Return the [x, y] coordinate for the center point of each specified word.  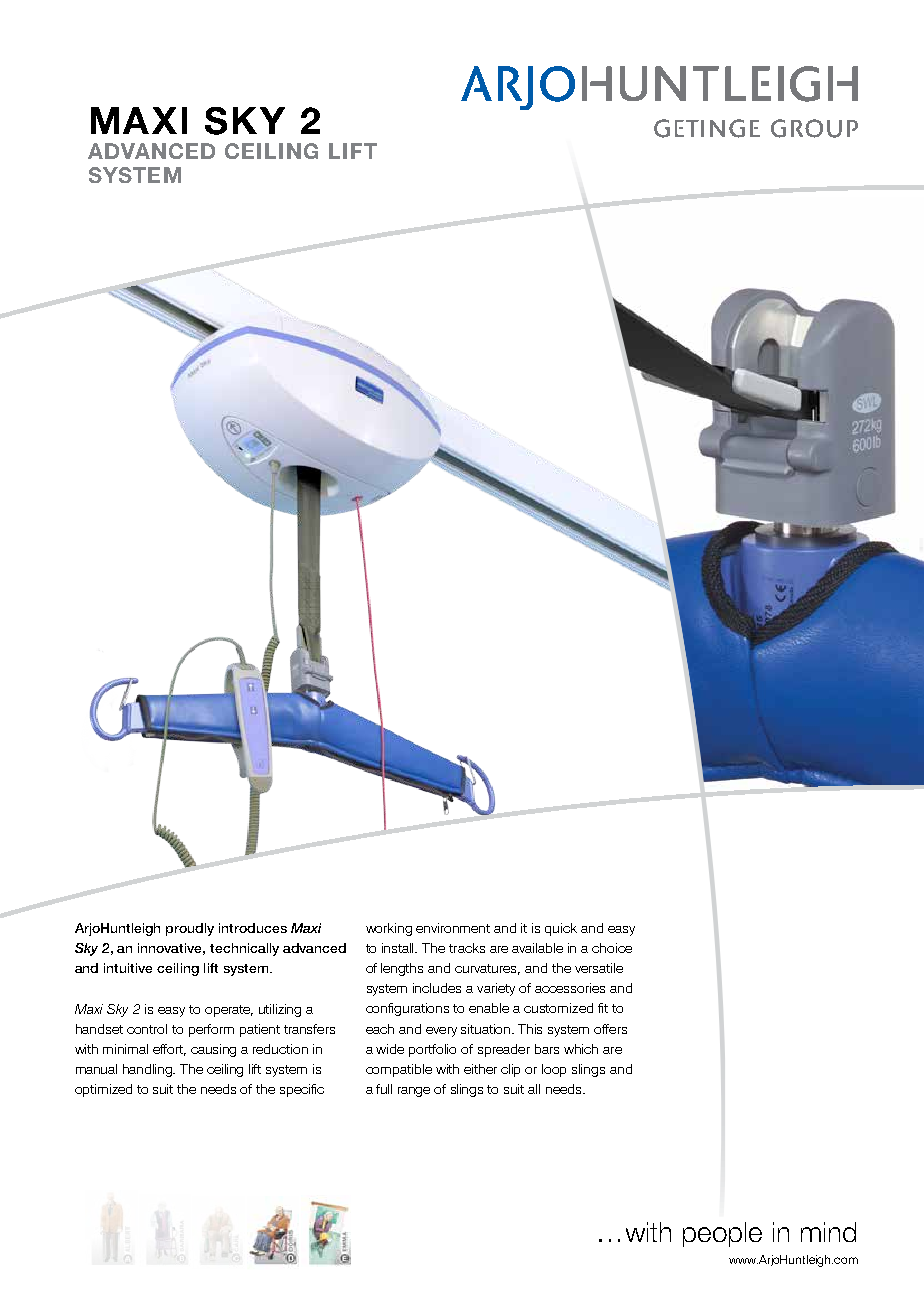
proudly [190, 929]
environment [453, 928]
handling [149, 1070]
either [480, 1069]
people [722, 1234]
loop [554, 1070]
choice [612, 948]
